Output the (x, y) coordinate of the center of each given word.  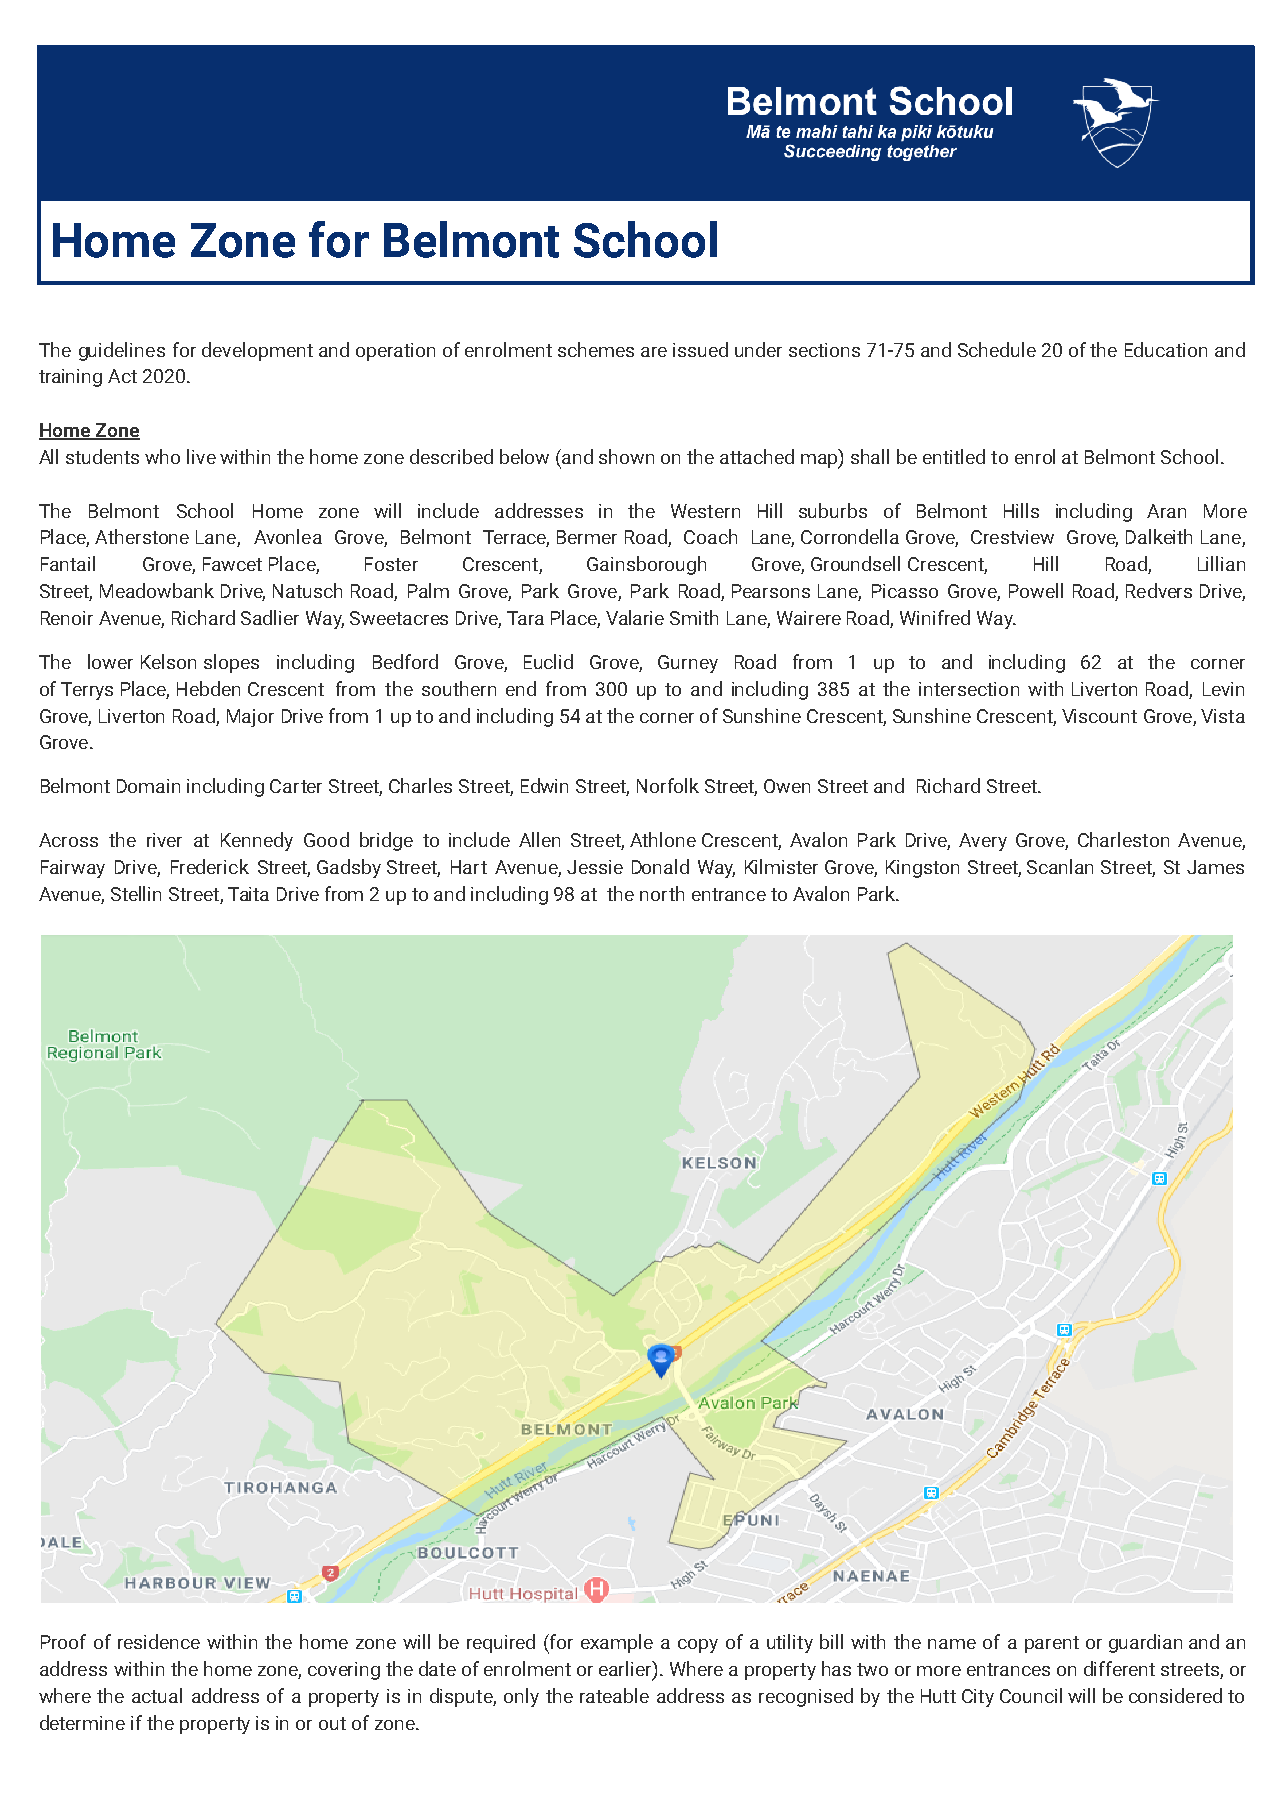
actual (157, 1695)
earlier (626, 1670)
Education (1166, 349)
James (1215, 867)
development (257, 351)
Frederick (210, 866)
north (662, 893)
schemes (596, 349)
